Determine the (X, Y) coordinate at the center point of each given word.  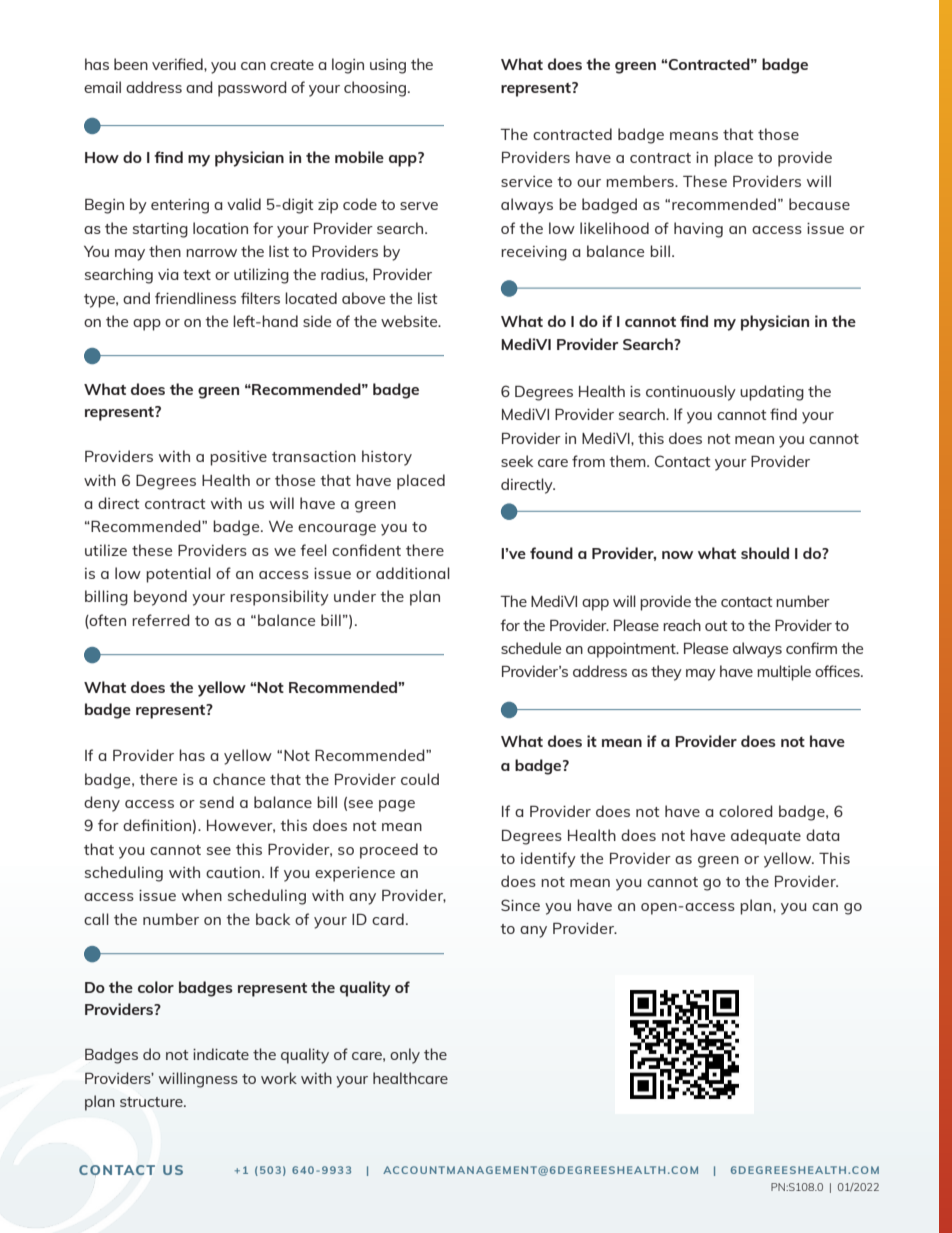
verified (178, 64)
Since (520, 905)
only (405, 1056)
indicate (221, 1054)
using (388, 66)
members (641, 181)
